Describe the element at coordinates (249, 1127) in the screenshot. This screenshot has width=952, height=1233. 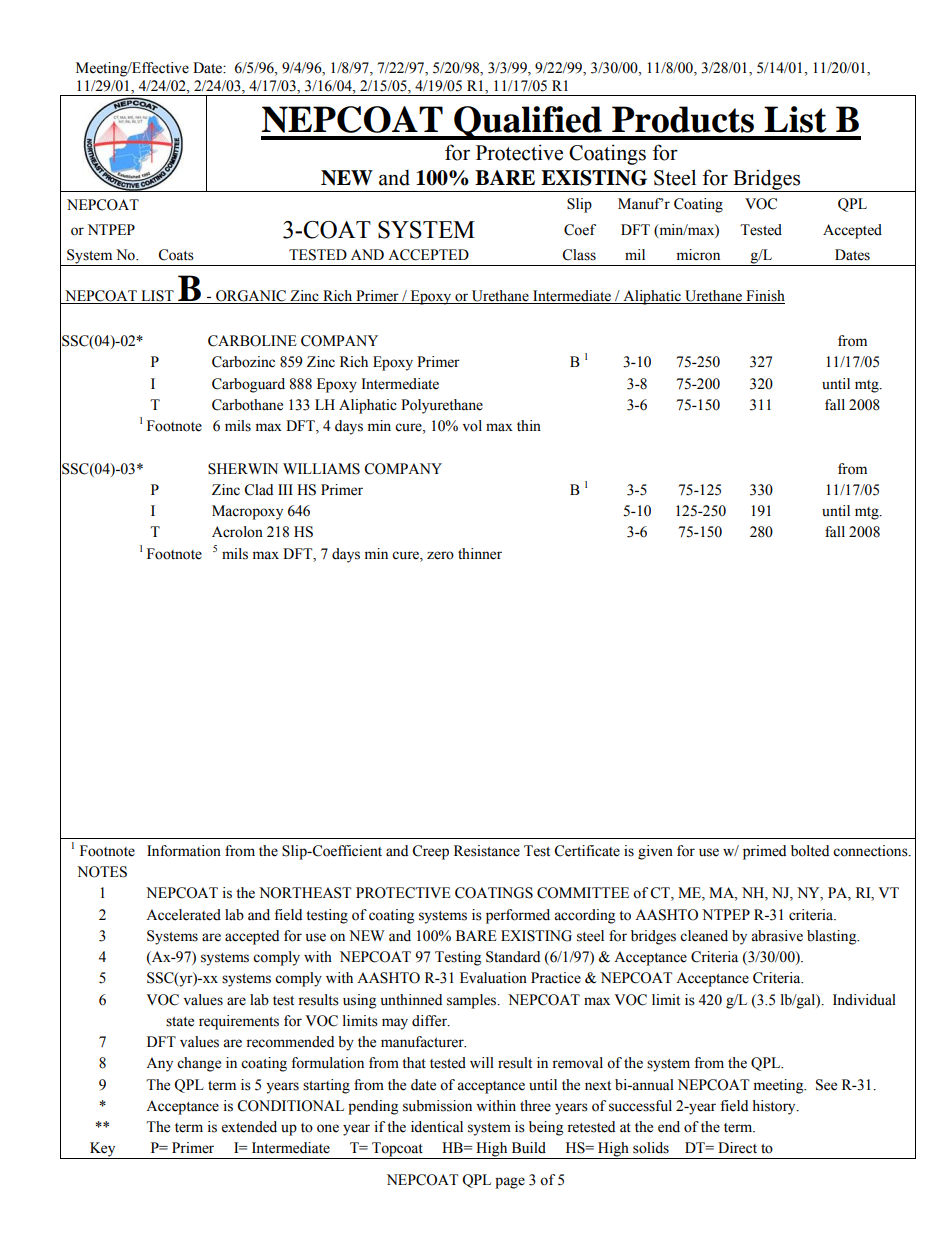
I see `extended` at that location.
